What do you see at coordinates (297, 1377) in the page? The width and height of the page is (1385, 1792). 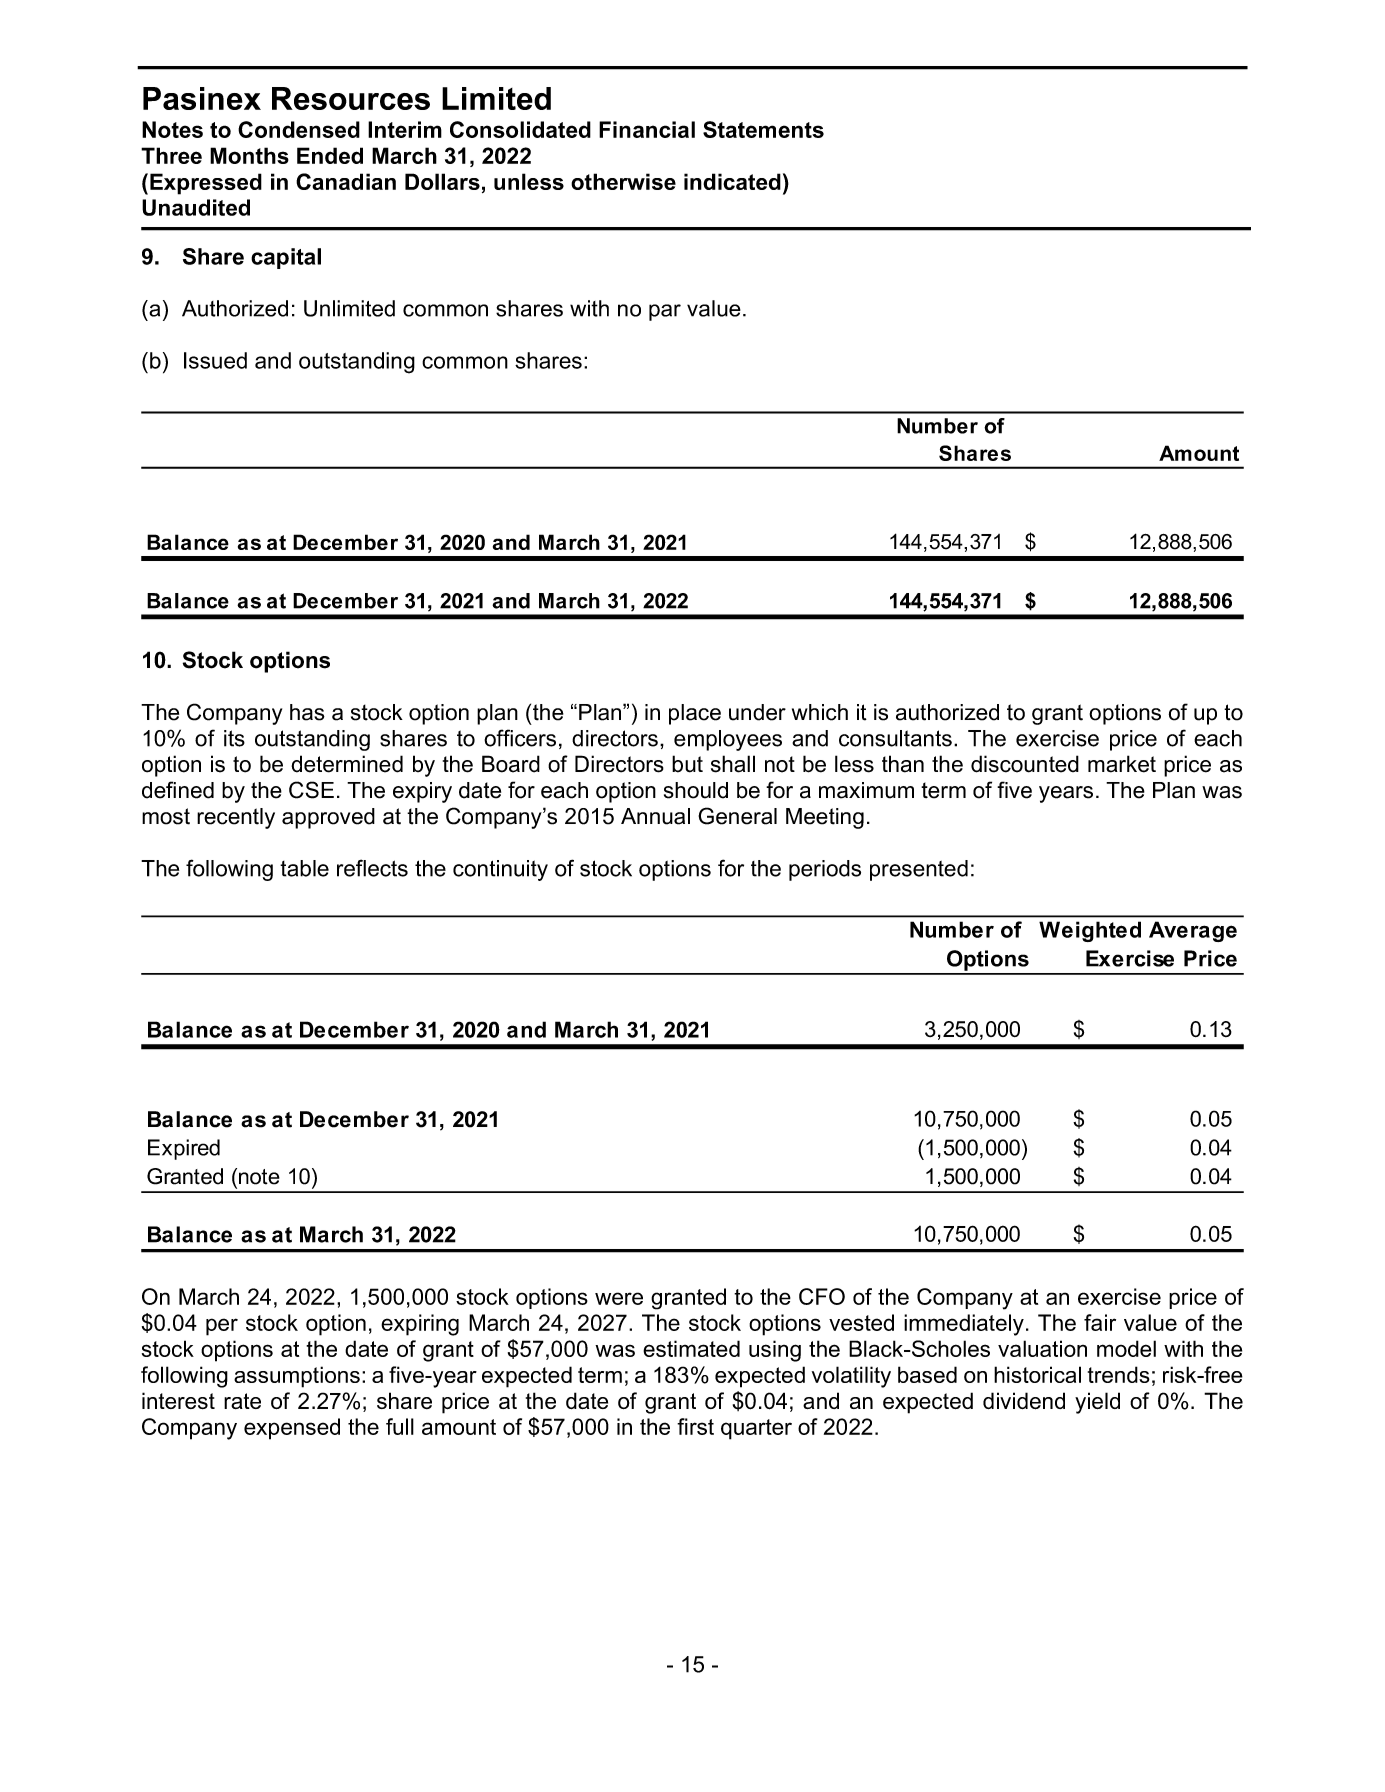 I see `assumptions` at bounding box center [297, 1377].
